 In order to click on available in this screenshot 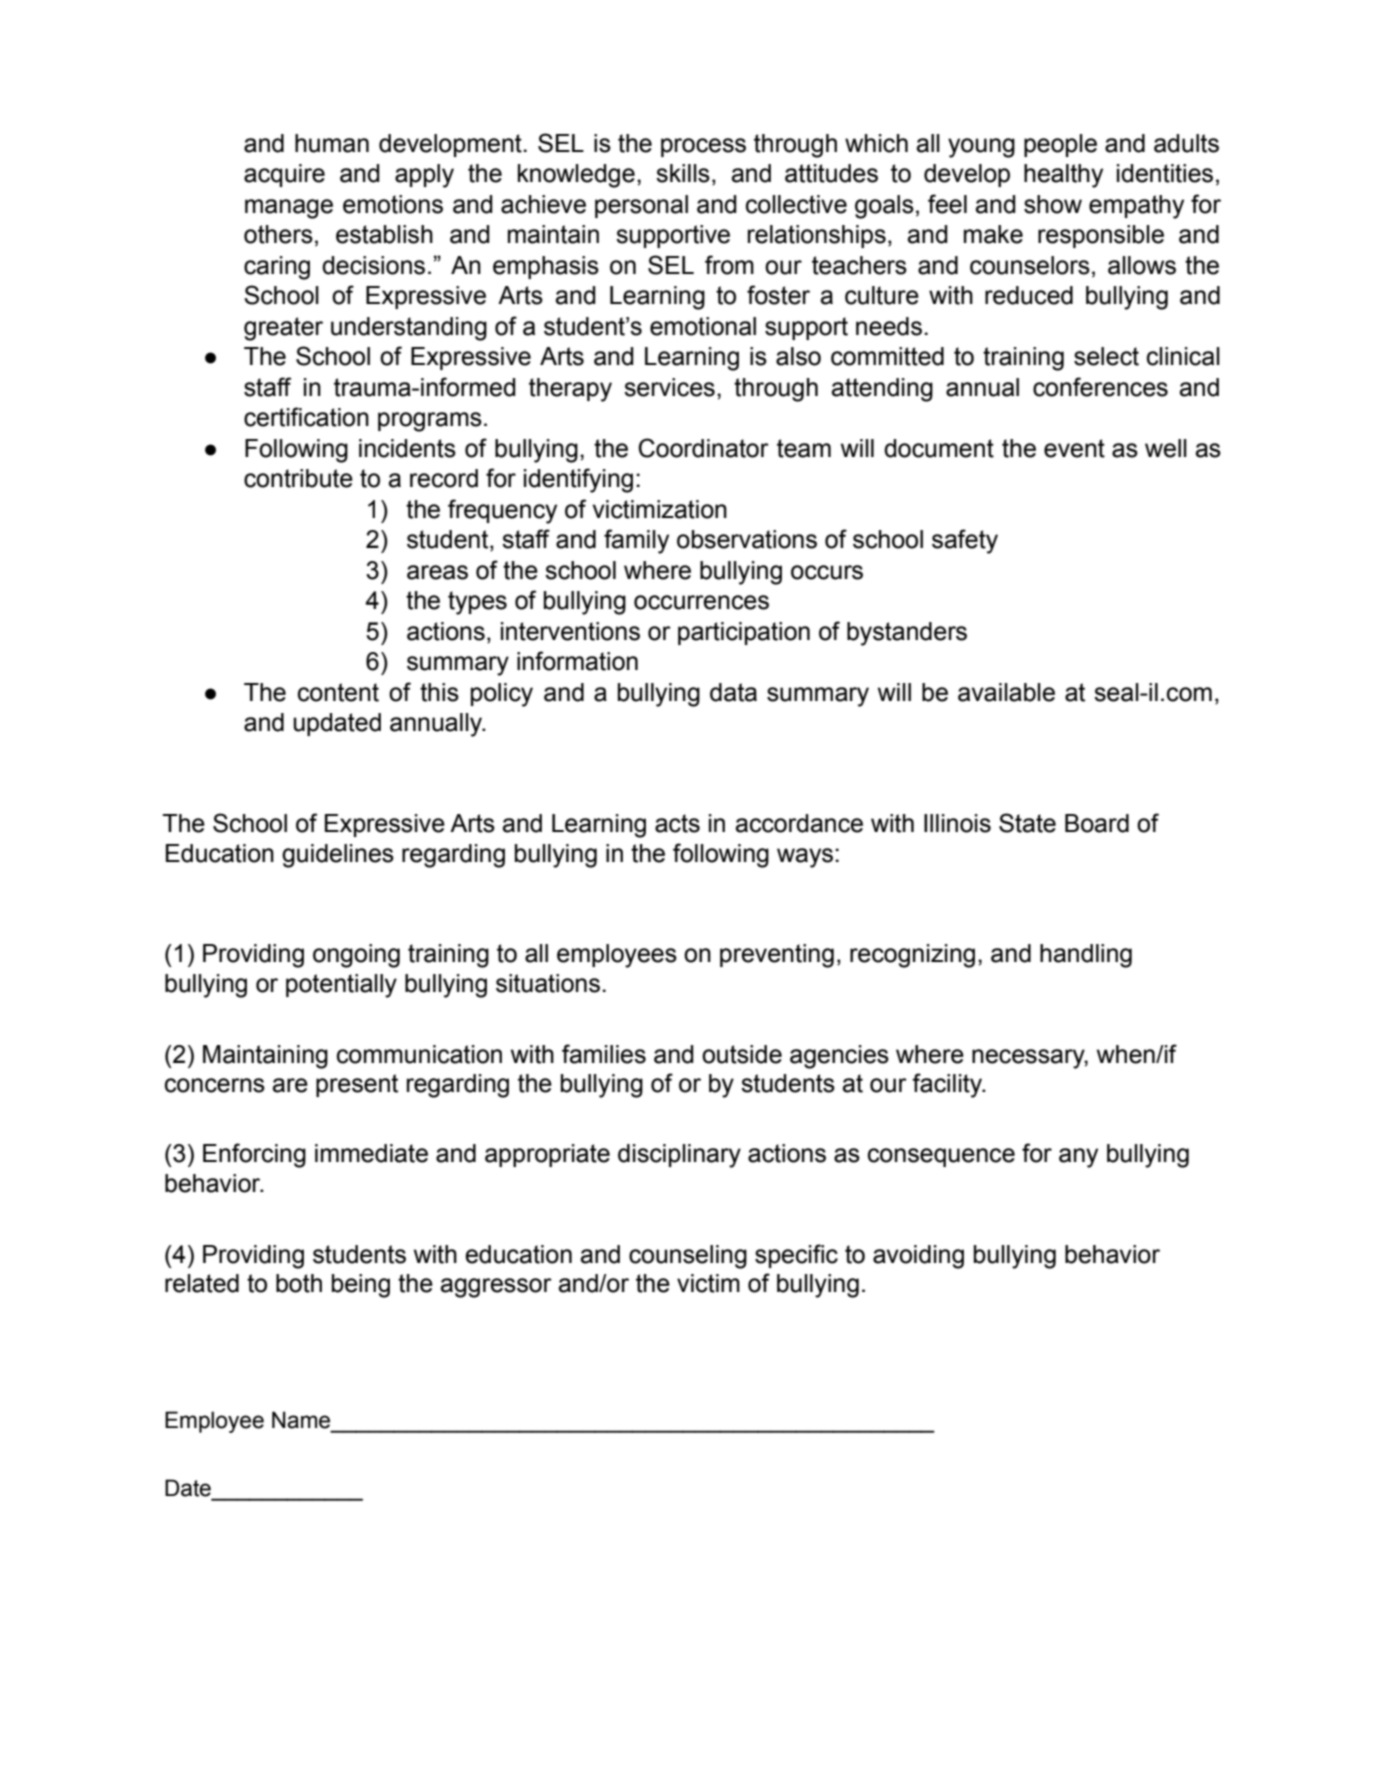, I will do `click(1006, 692)`.
